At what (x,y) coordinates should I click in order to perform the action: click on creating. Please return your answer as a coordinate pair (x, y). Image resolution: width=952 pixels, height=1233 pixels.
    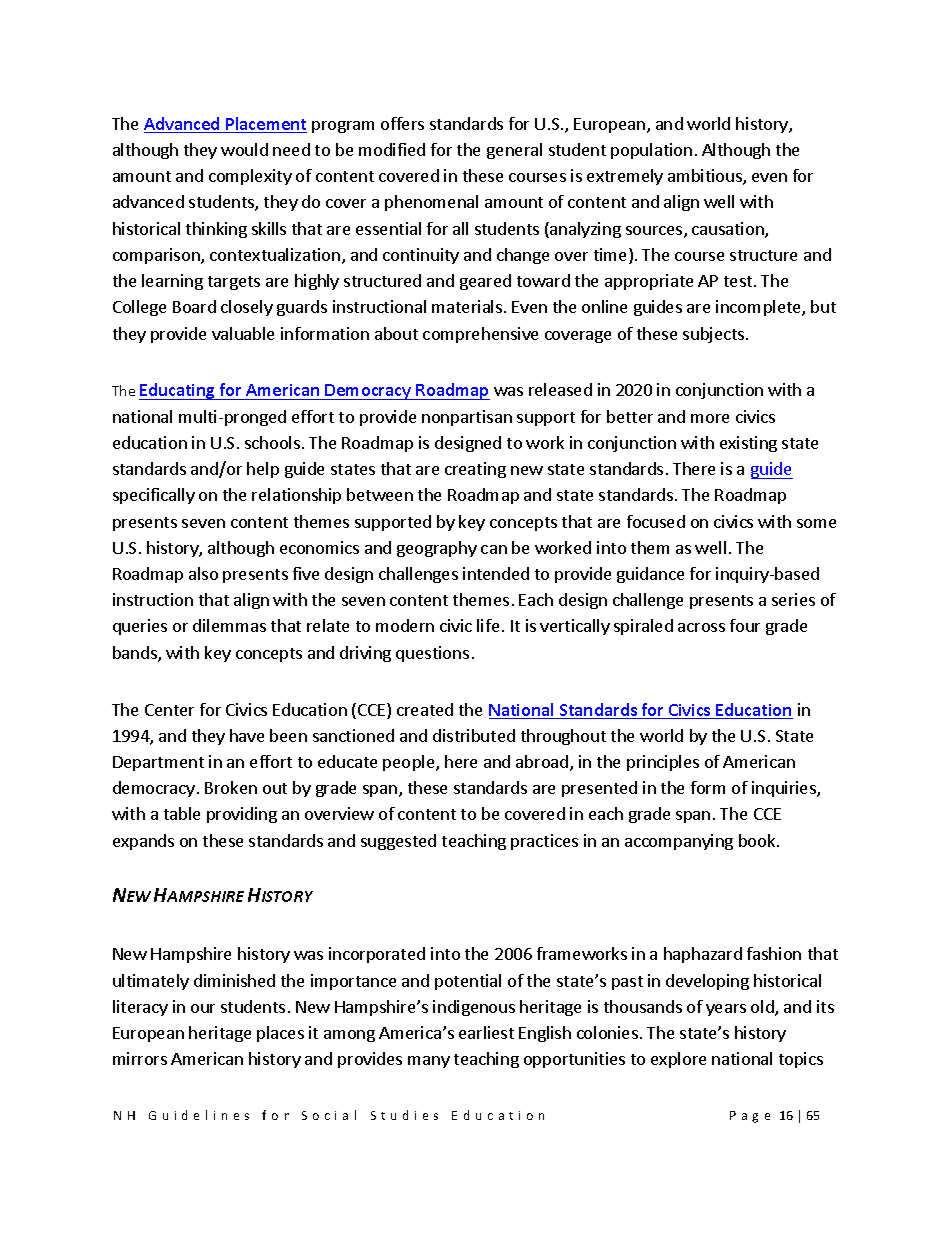
    Looking at the image, I should click on (475, 470).
